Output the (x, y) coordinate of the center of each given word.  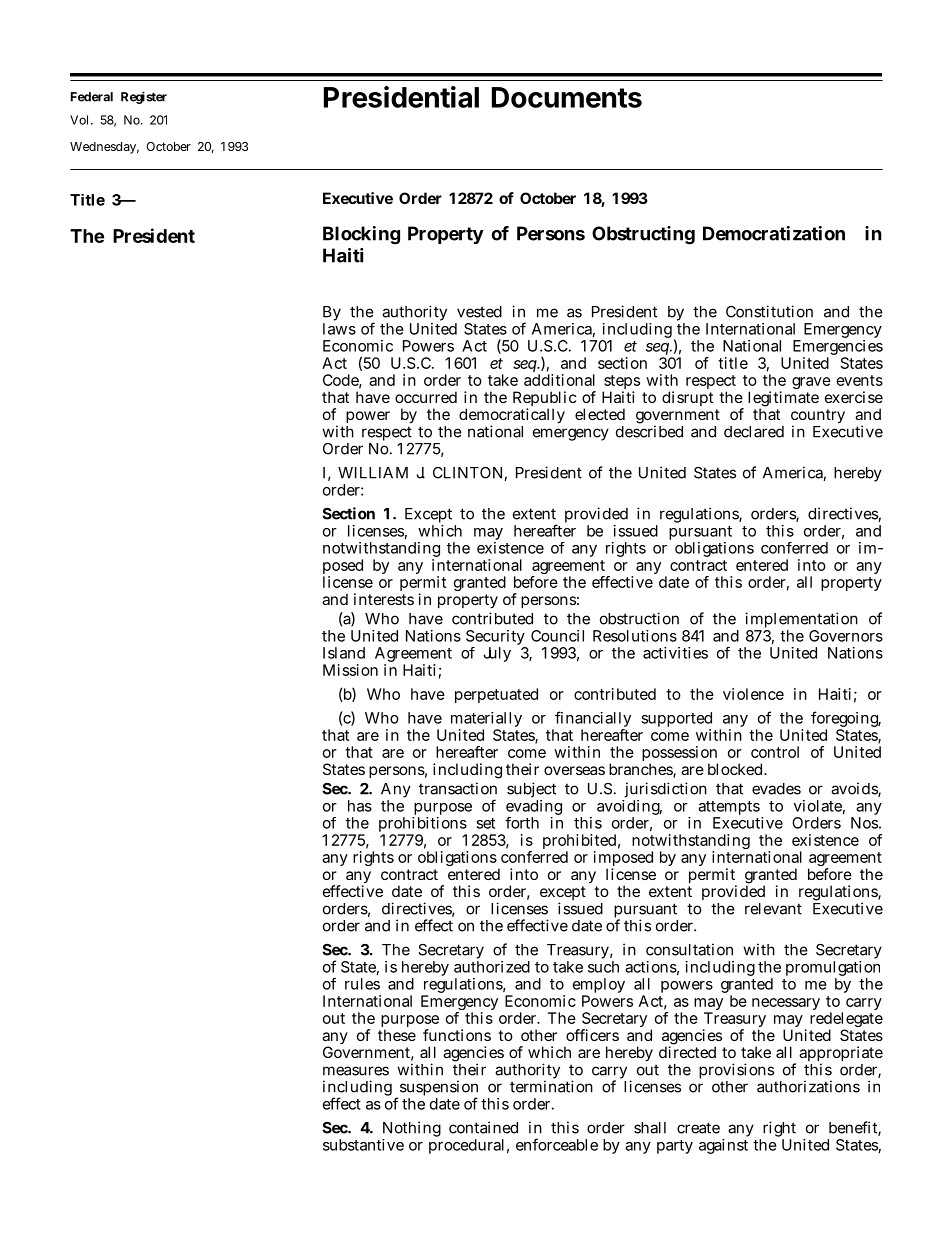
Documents (567, 97)
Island (344, 653)
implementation (801, 621)
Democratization (774, 233)
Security (496, 639)
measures (356, 1071)
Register (144, 97)
